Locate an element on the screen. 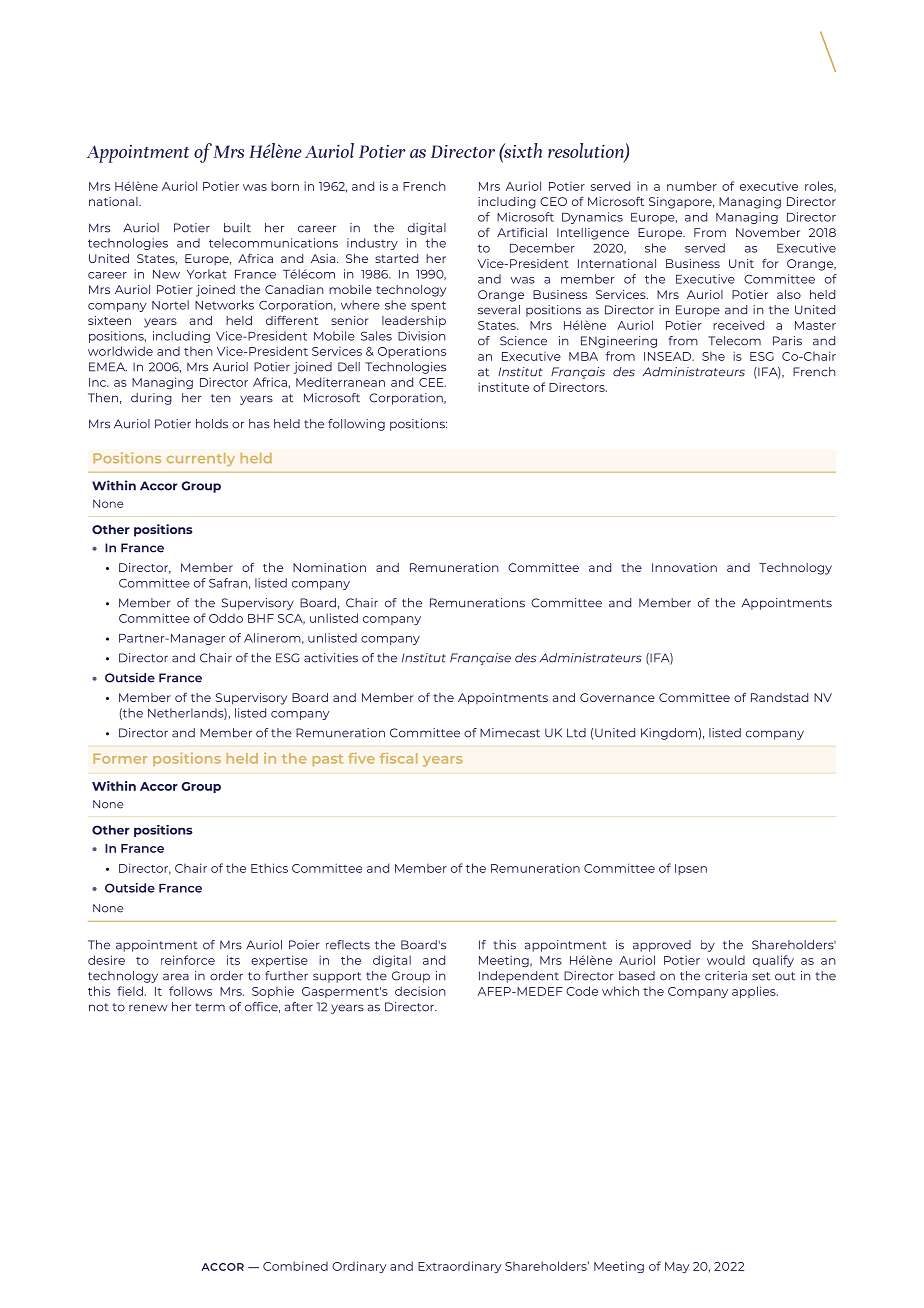 The image size is (924, 1308). Independent is located at coordinates (519, 977).
